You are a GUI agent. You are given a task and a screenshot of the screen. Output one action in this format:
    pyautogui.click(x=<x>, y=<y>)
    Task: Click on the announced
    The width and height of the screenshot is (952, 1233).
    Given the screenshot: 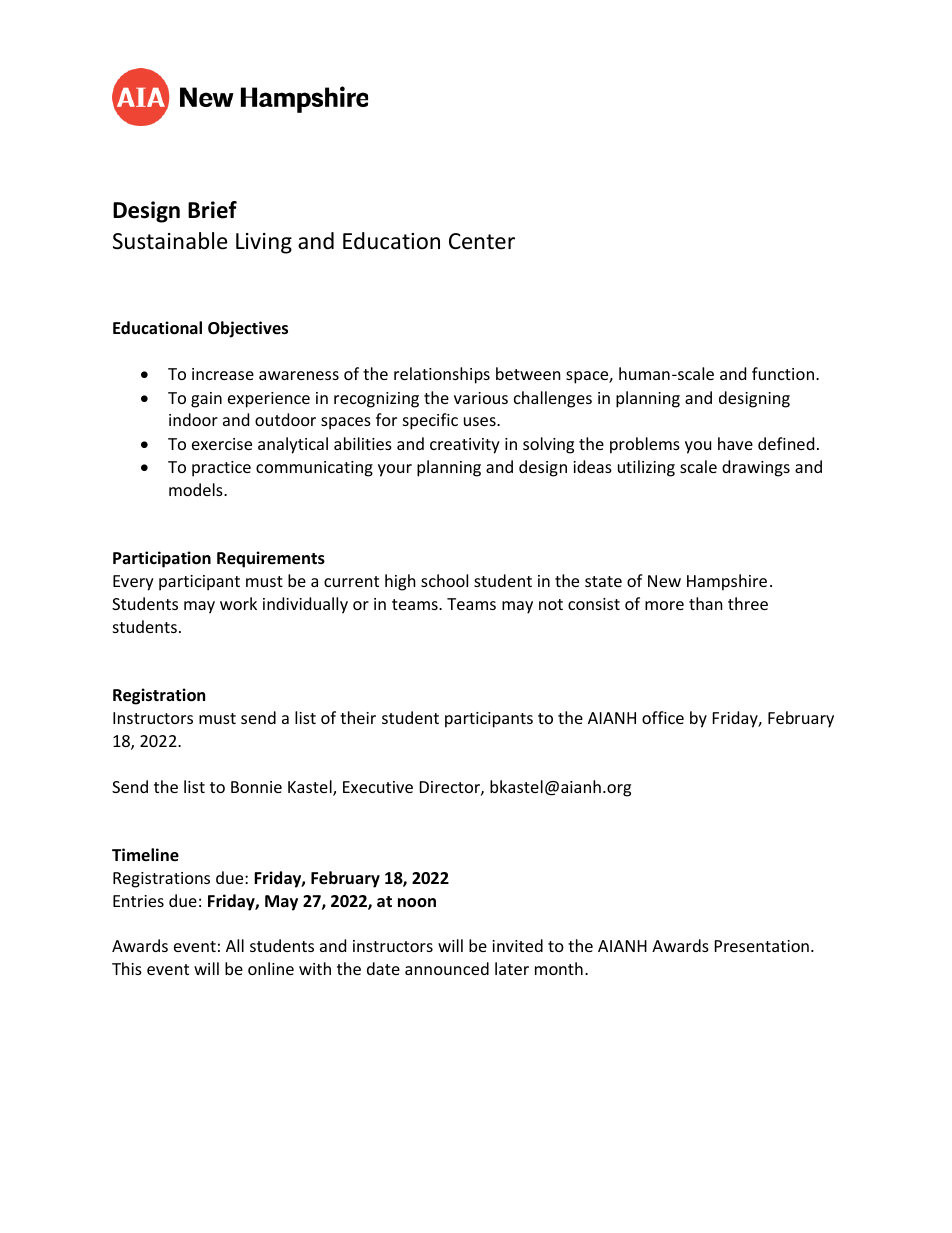 What is the action you would take?
    pyautogui.click(x=447, y=968)
